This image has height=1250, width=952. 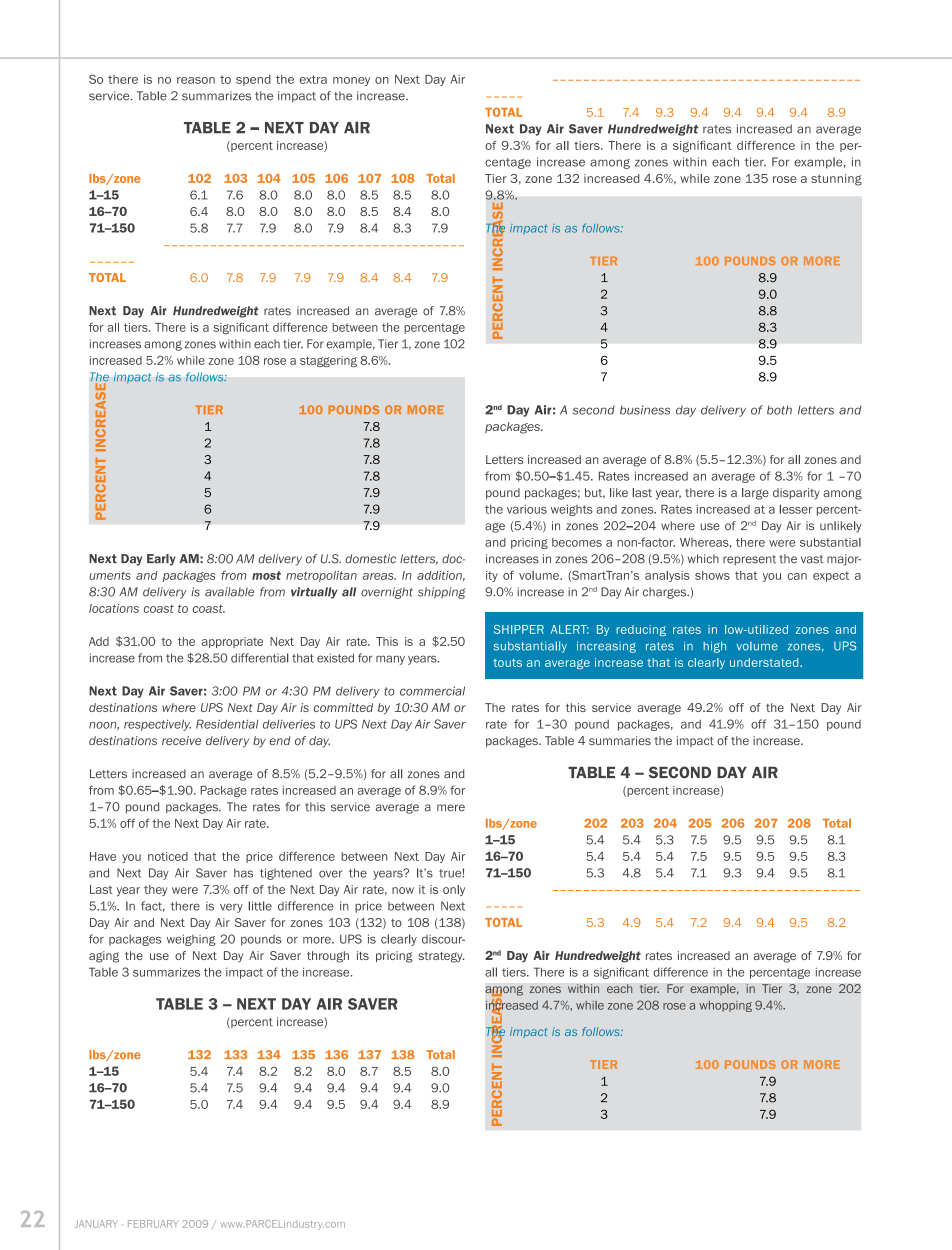 What do you see at coordinates (153, 1224) in the image?
I see `february` at bounding box center [153, 1224].
